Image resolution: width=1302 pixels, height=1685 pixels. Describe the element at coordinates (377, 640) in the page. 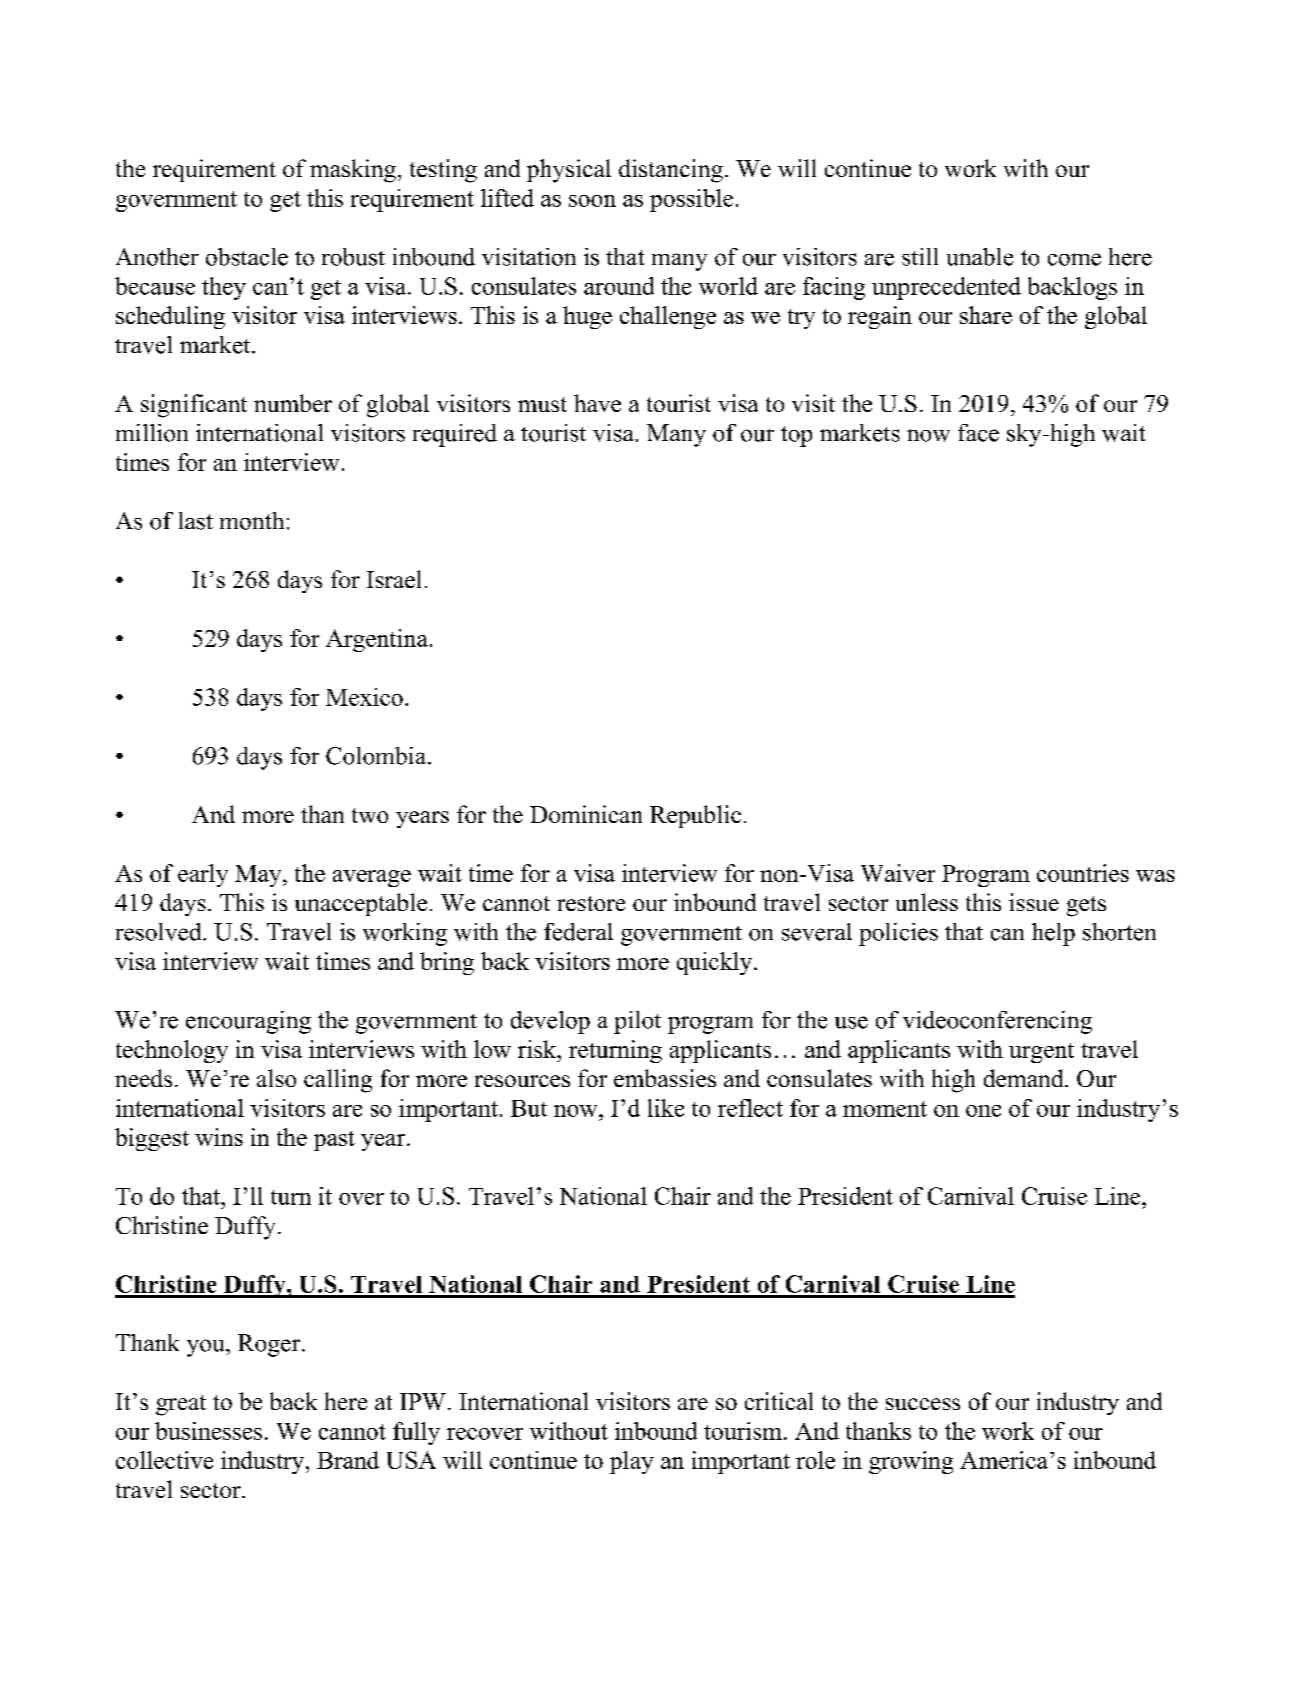

I see `Argentina` at that location.
